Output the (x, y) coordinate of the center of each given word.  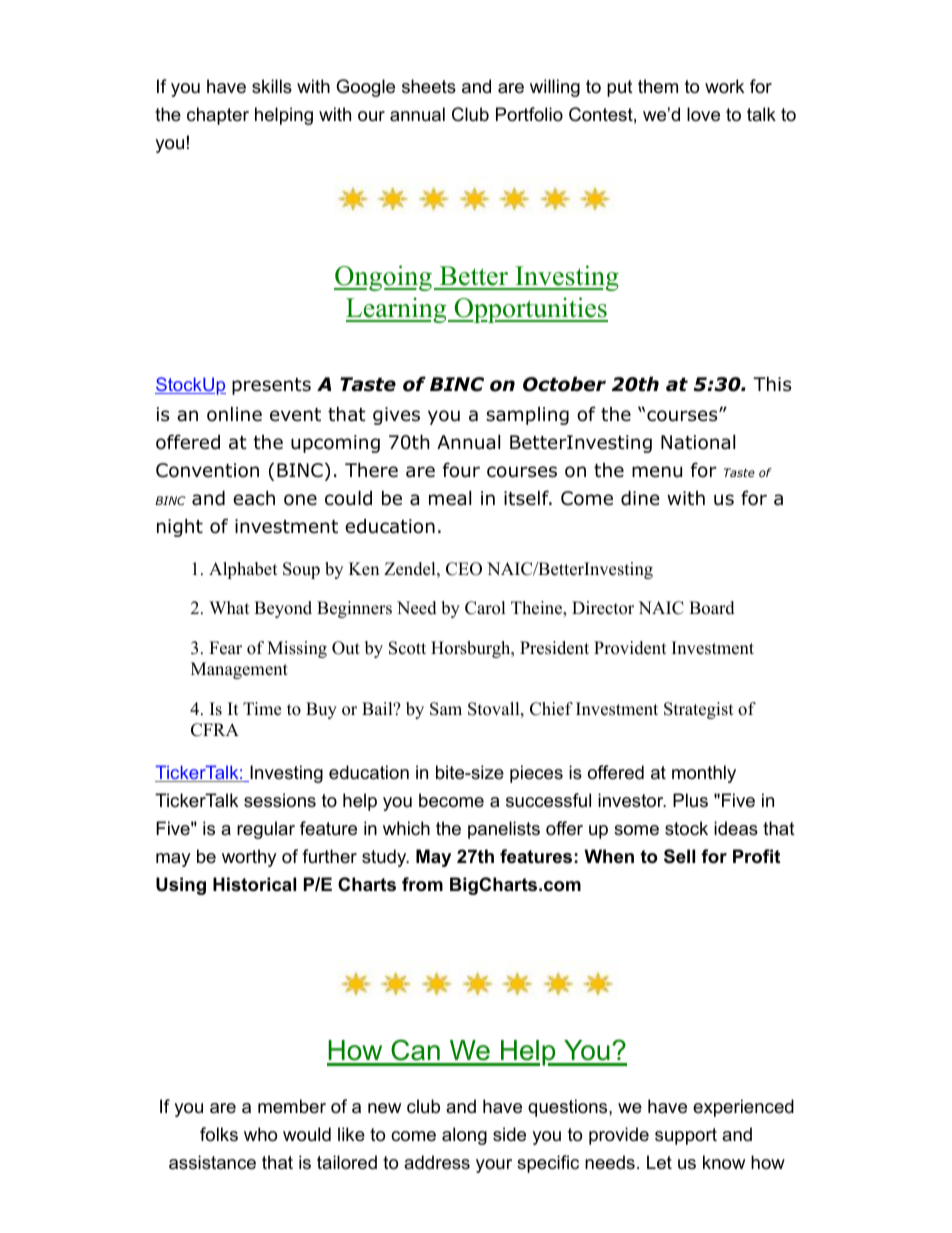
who (260, 1134)
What (229, 607)
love (703, 114)
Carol (485, 608)
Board (712, 608)
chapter (218, 116)
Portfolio (529, 114)
